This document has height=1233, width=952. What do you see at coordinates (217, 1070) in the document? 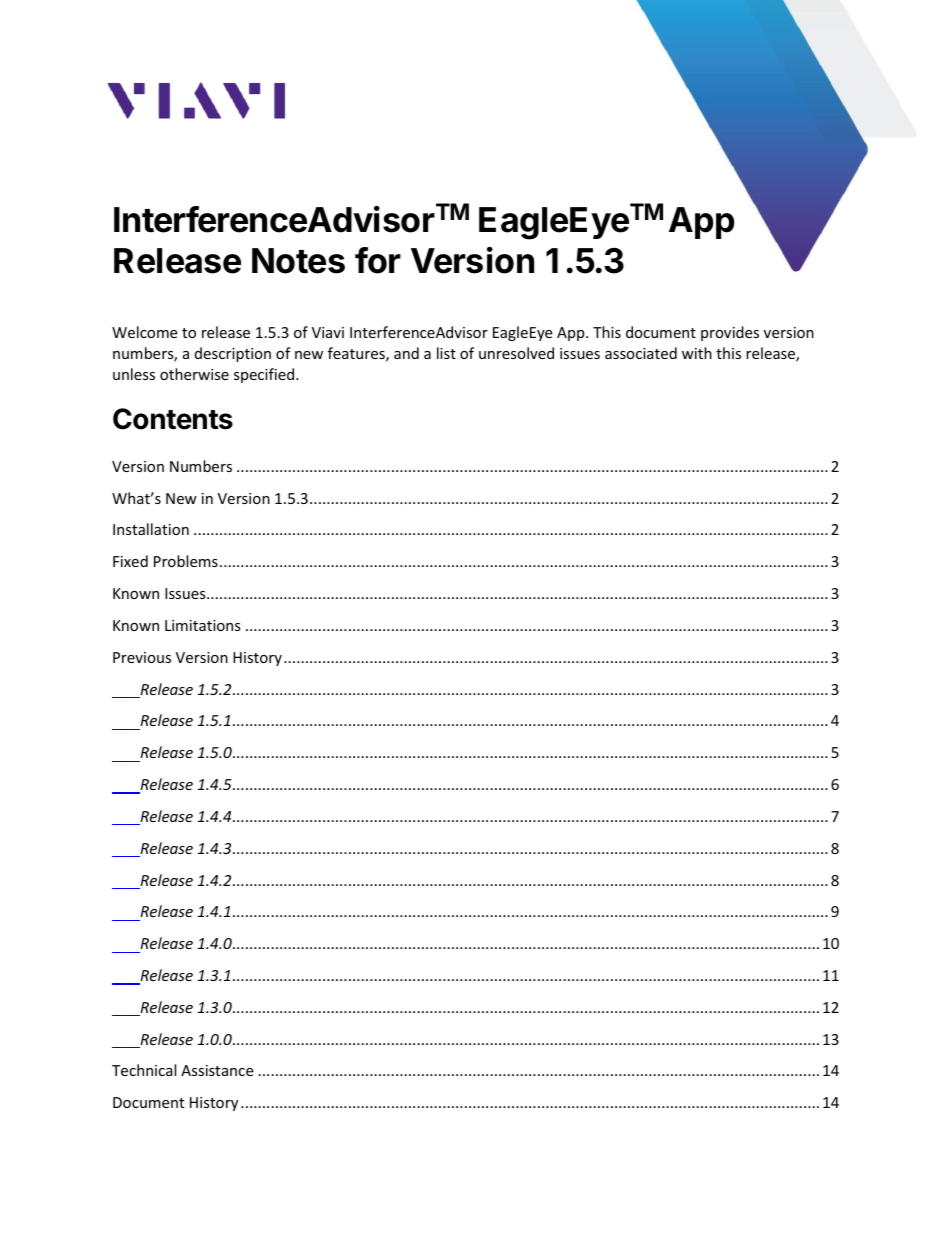
I see `Assistance` at bounding box center [217, 1070].
